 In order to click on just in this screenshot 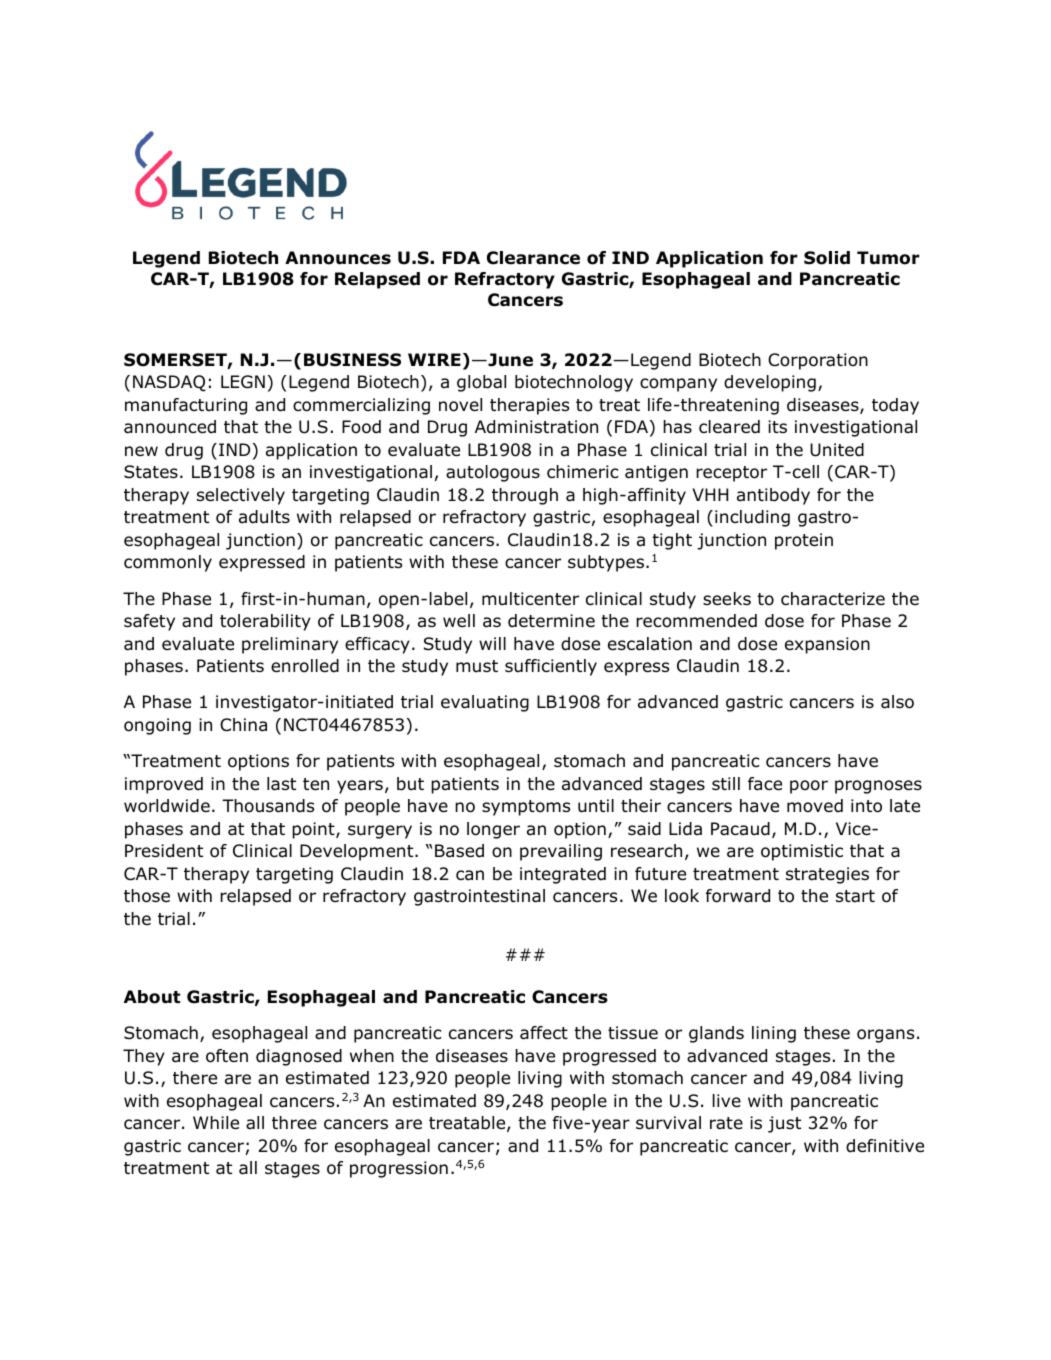, I will do `click(784, 1124)`.
